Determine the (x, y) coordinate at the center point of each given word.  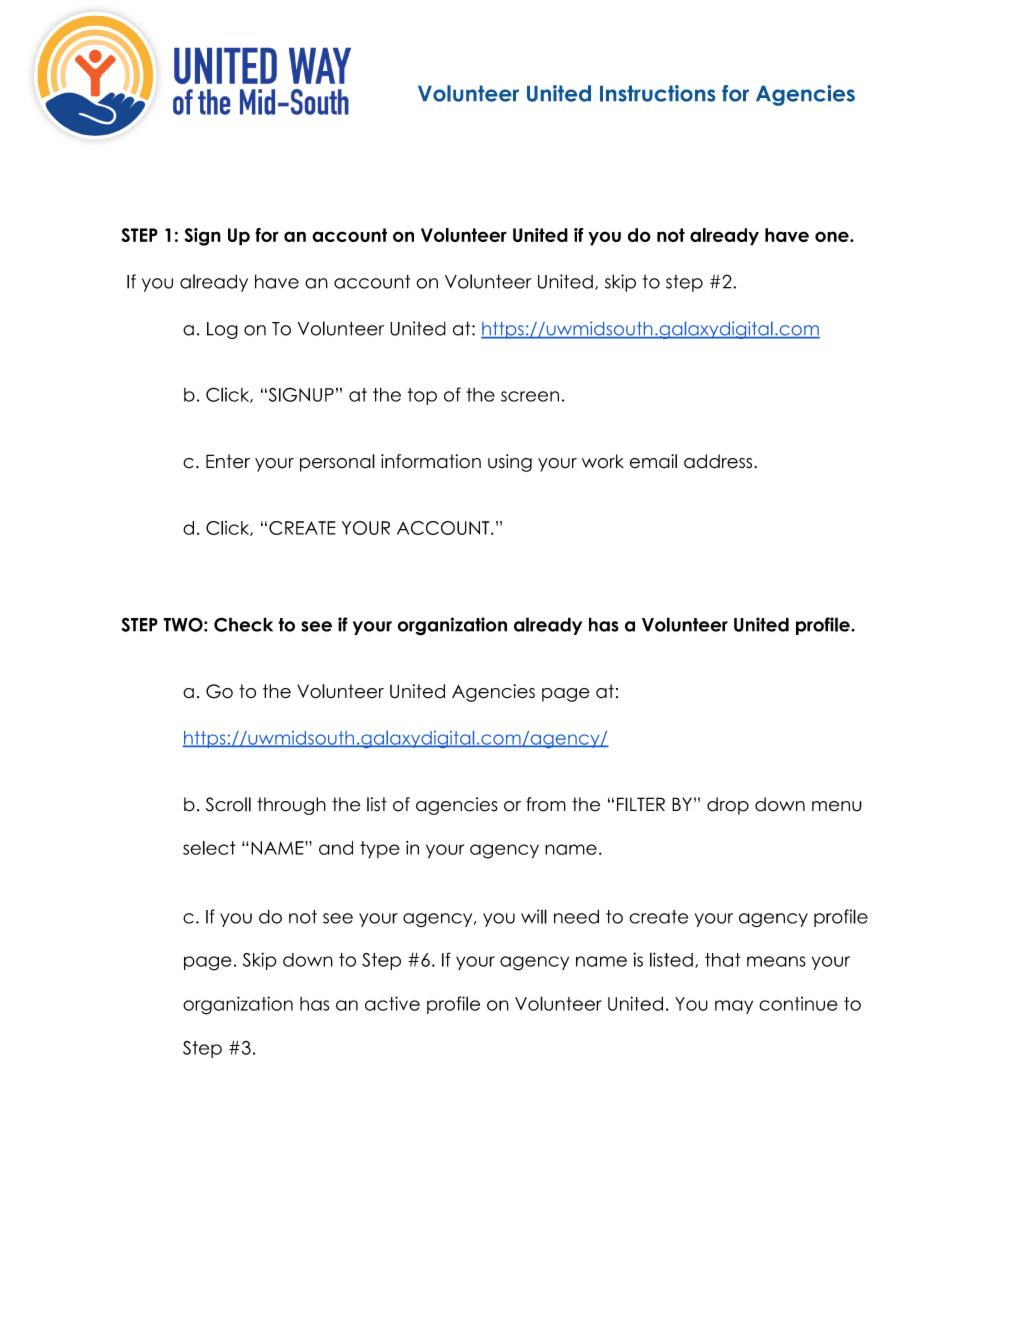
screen (530, 396)
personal (337, 463)
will (534, 916)
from (546, 804)
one (833, 236)
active (392, 1003)
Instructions (657, 93)
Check (243, 624)
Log (222, 330)
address (719, 461)
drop (728, 806)
